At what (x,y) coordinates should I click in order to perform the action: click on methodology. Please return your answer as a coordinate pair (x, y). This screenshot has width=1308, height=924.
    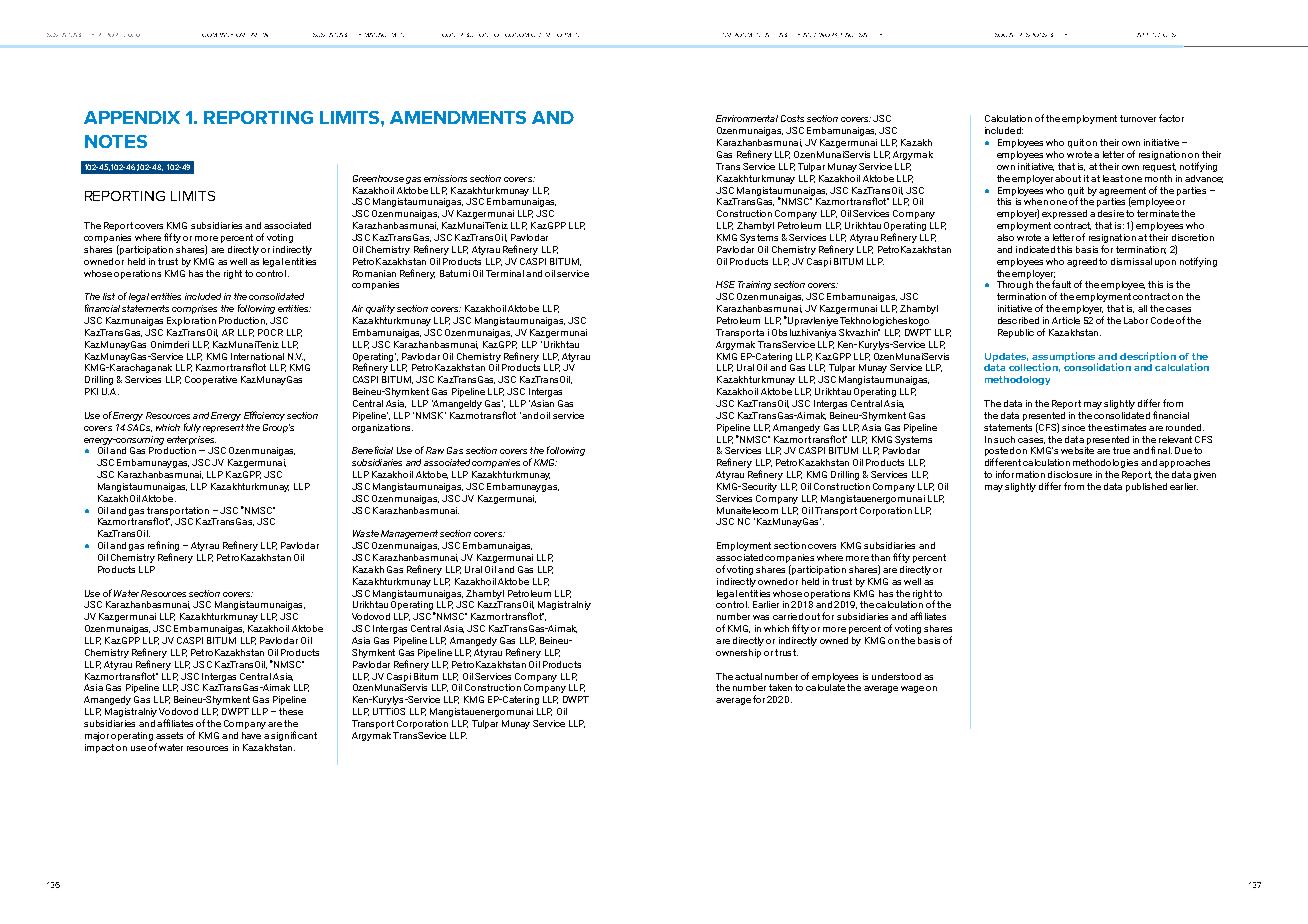
    Looking at the image, I should click on (1017, 380).
